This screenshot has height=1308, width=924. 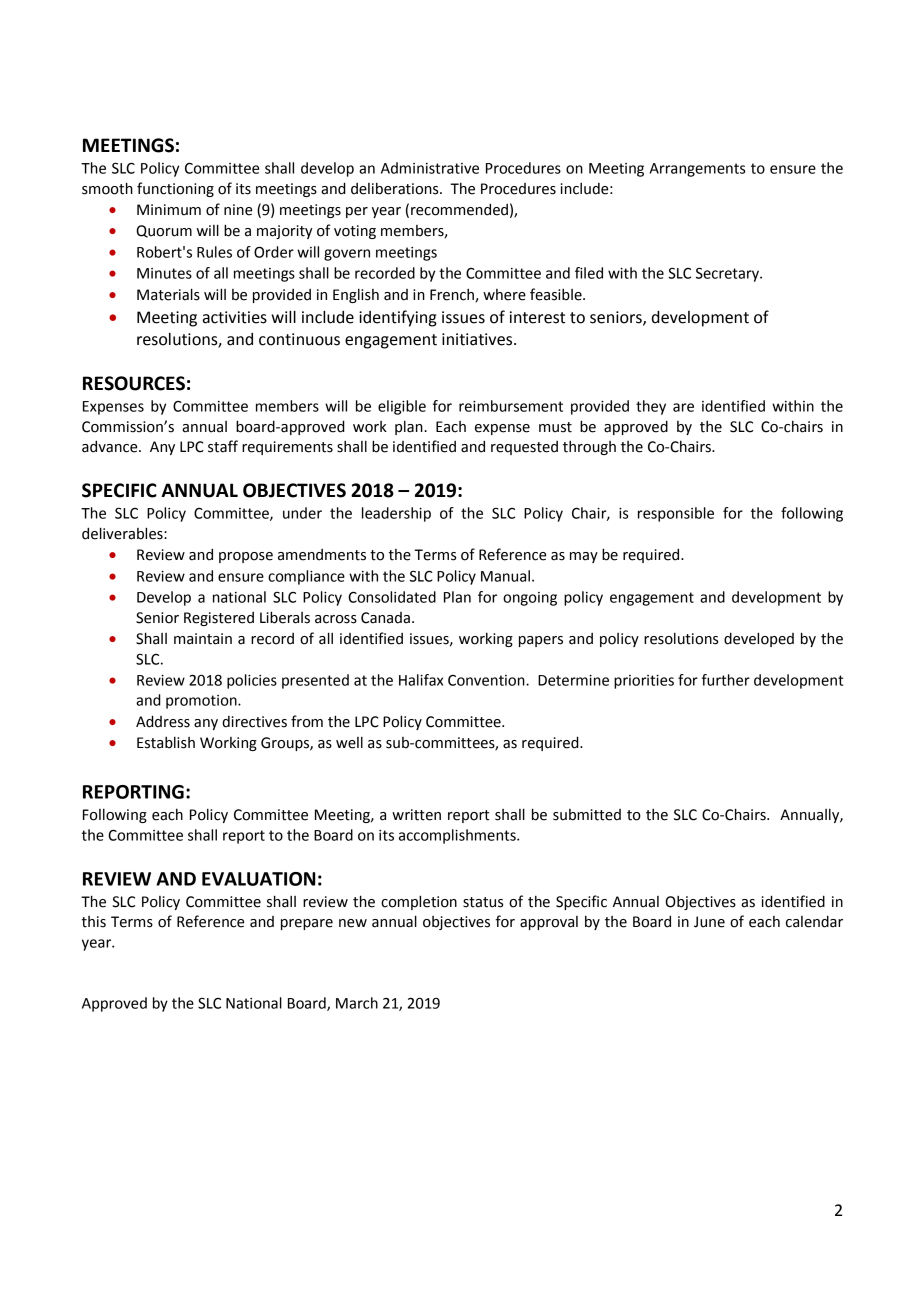 I want to click on Address, so click(x=163, y=721).
